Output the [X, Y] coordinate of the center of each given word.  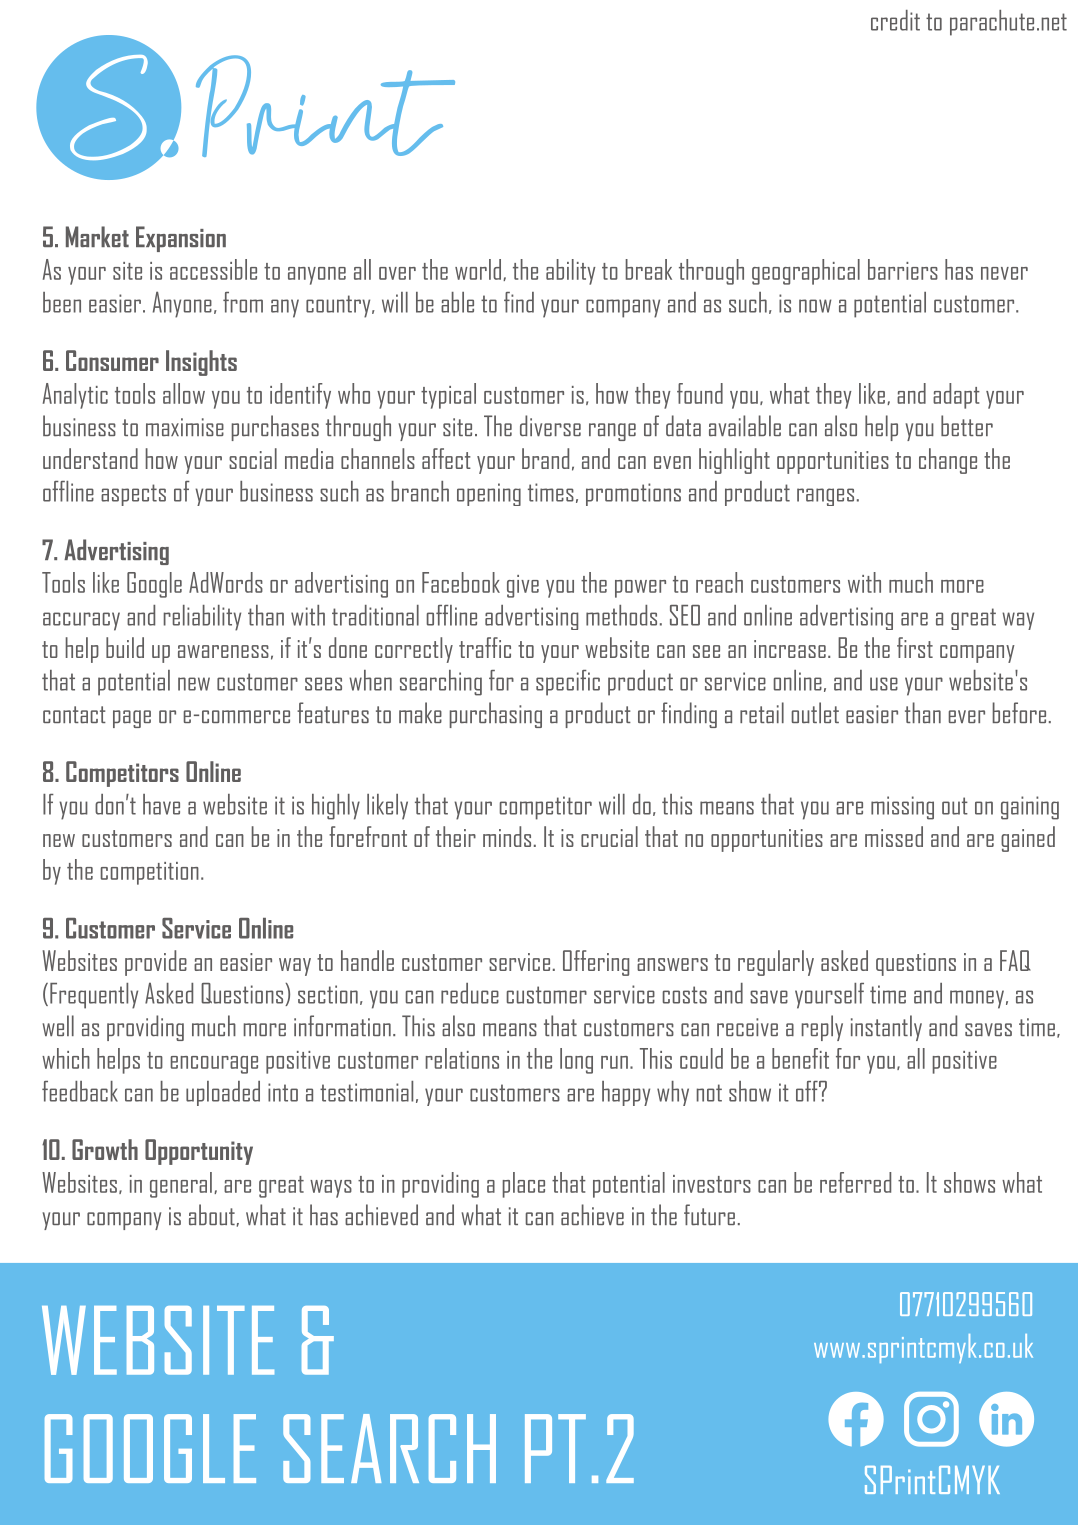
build [125, 647]
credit [895, 20]
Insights [201, 363]
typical [448, 396]
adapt [956, 396]
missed [894, 836]
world [479, 270]
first [915, 647]
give [523, 586]
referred [855, 1182]
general [181, 1185]
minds [507, 836]
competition [150, 873]
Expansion [181, 239]
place [524, 1185]
